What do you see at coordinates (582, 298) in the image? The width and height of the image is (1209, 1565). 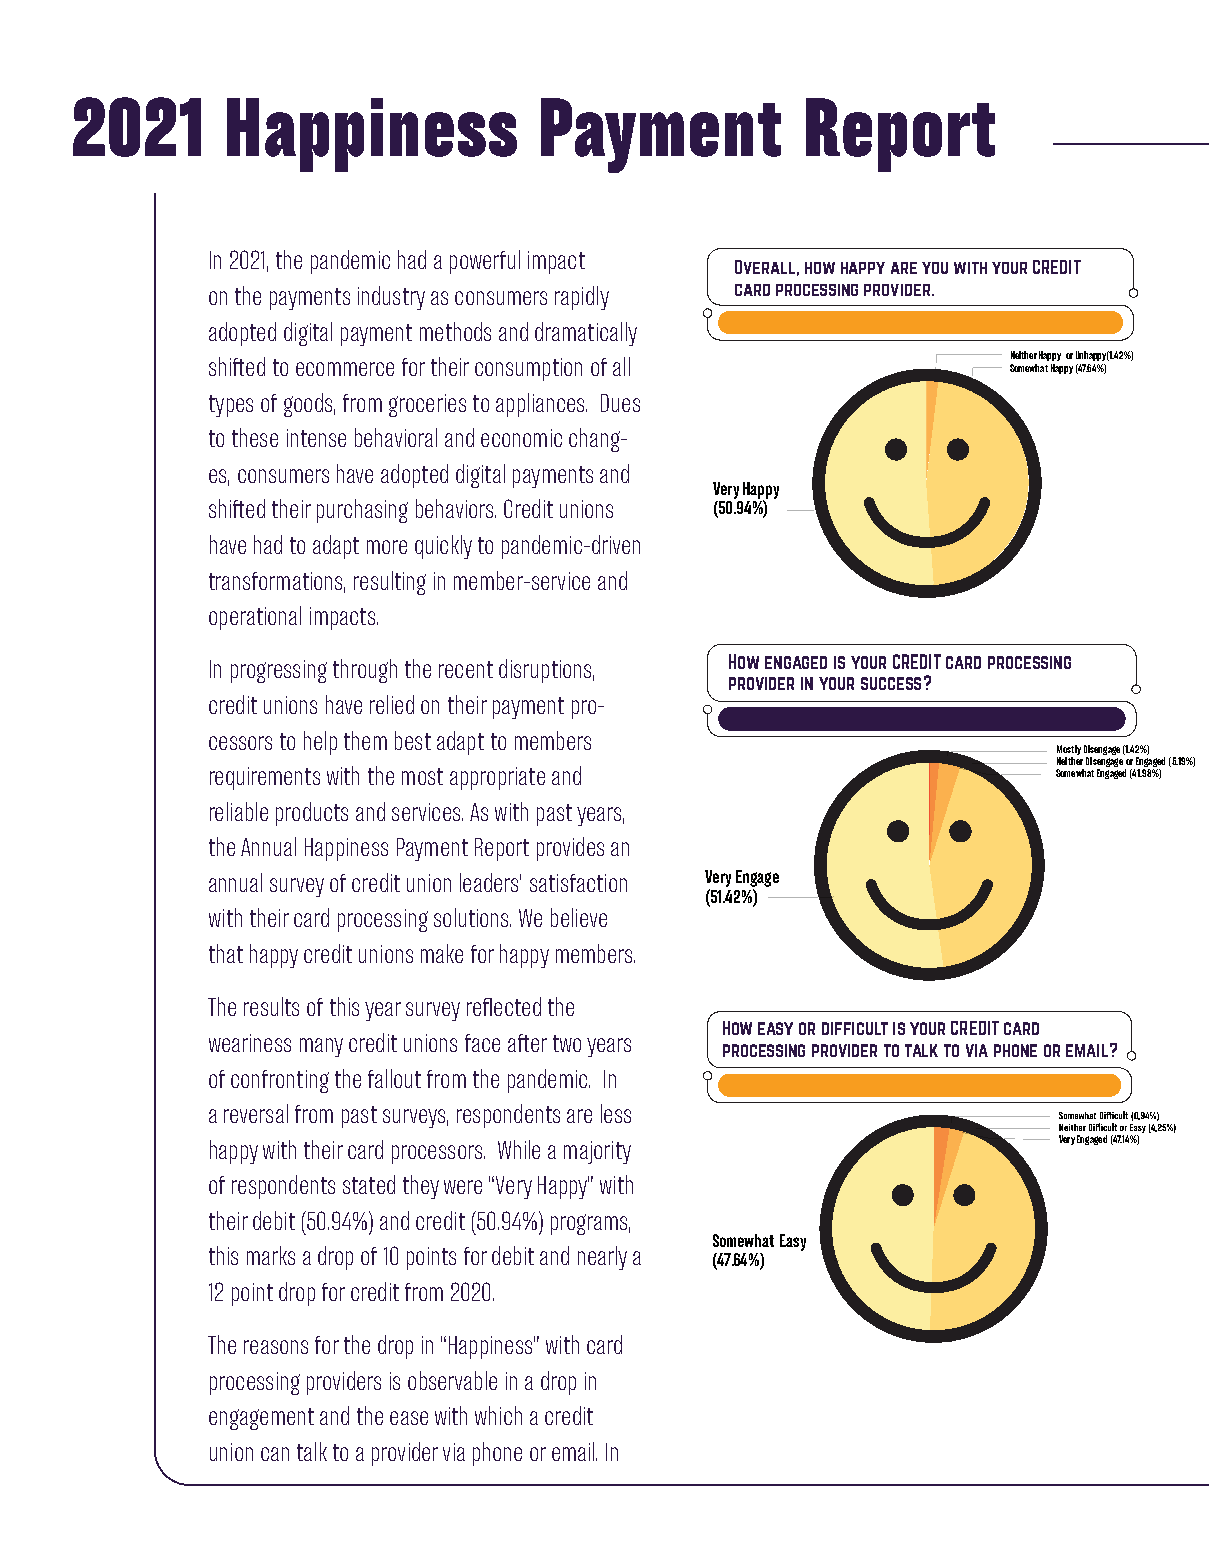 I see `rapidly` at bounding box center [582, 298].
